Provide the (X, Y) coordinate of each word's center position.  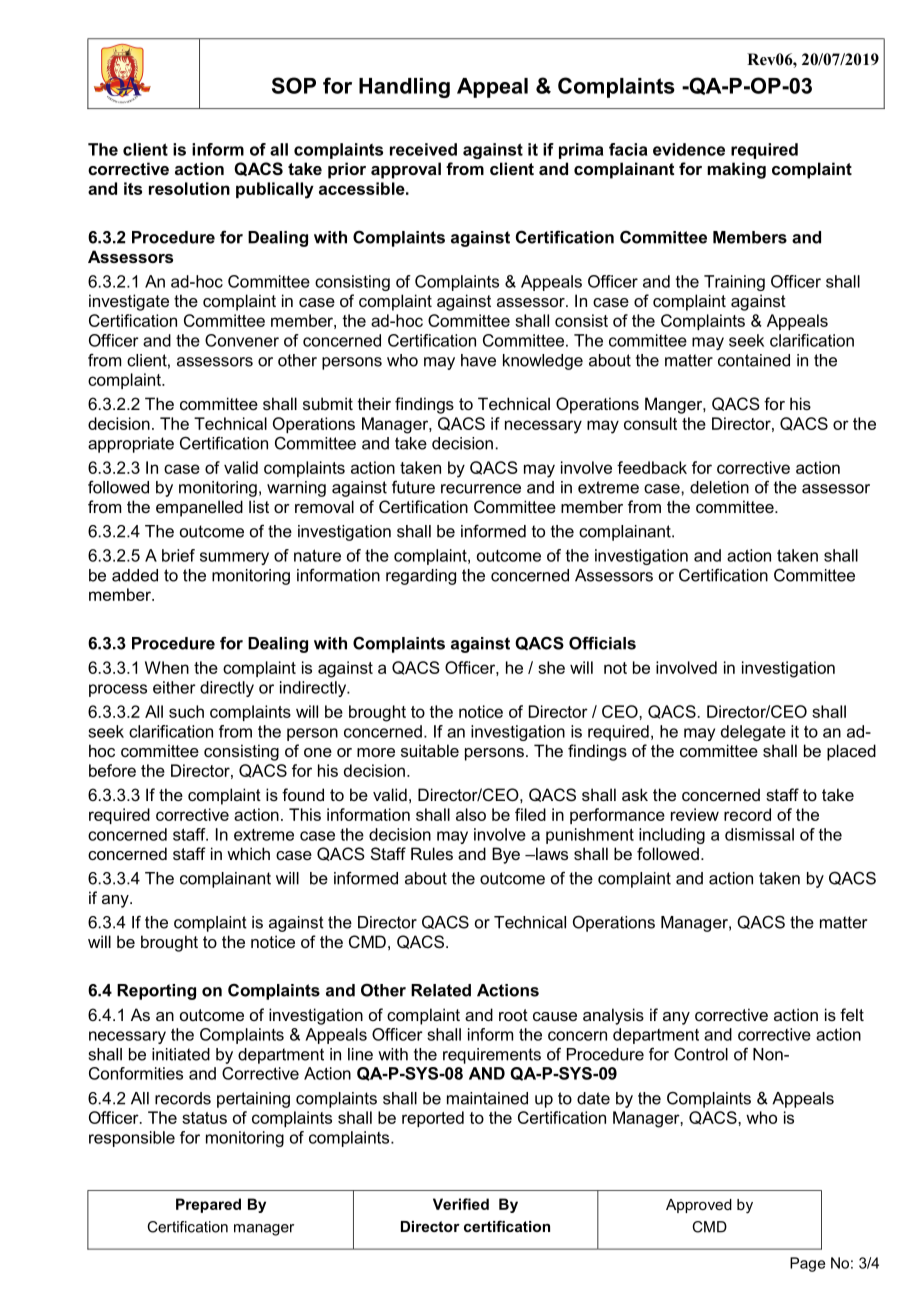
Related (441, 990)
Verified (461, 1204)
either (174, 687)
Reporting (156, 992)
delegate (753, 733)
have (478, 360)
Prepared (208, 1205)
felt (852, 1014)
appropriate (131, 445)
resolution (189, 188)
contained (754, 360)
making (736, 170)
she (551, 667)
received (423, 149)
